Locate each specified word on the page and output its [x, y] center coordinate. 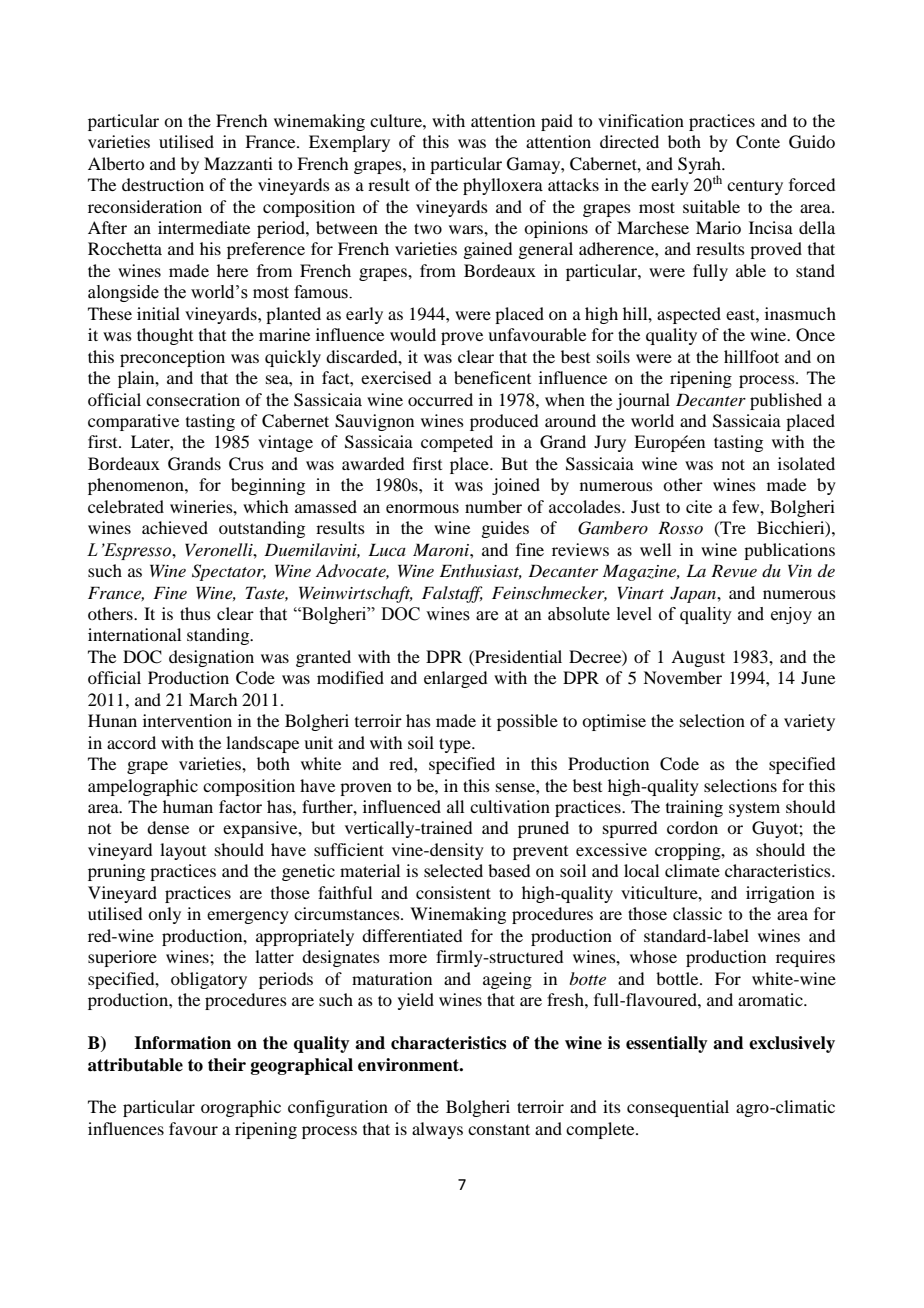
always [437, 1130]
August [698, 658]
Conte [758, 142]
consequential [678, 1108]
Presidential [517, 656]
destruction [163, 184]
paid [557, 122]
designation [211, 658]
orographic [241, 1108]
